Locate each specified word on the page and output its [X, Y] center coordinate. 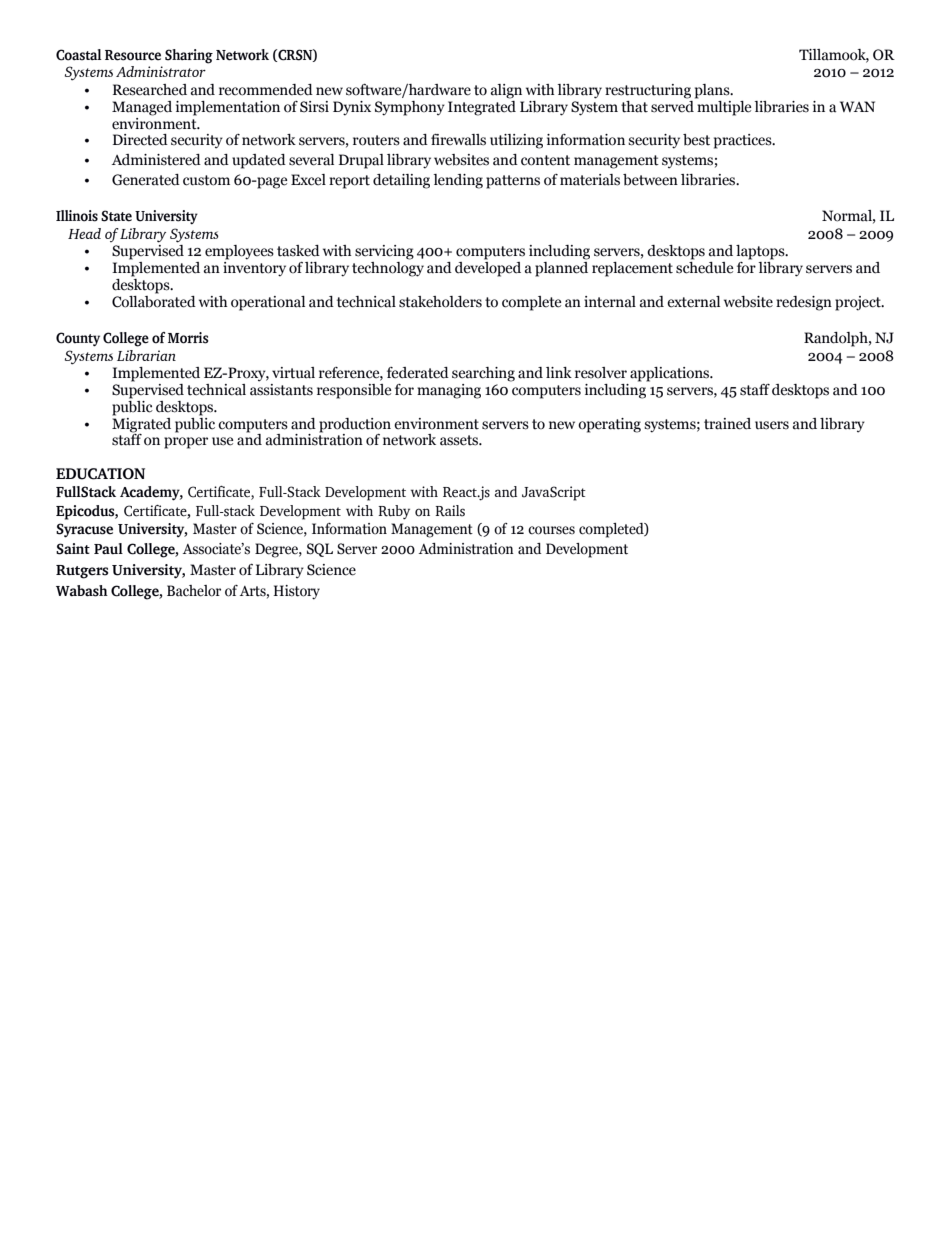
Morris [188, 338]
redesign [804, 303]
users [772, 425]
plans [713, 91]
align [506, 91]
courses [551, 530]
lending [458, 181]
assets [460, 440]
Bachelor [194, 591]
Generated [146, 180]
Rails [450, 511]
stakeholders [440, 302]
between [650, 180]
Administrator [161, 71]
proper [186, 443]
